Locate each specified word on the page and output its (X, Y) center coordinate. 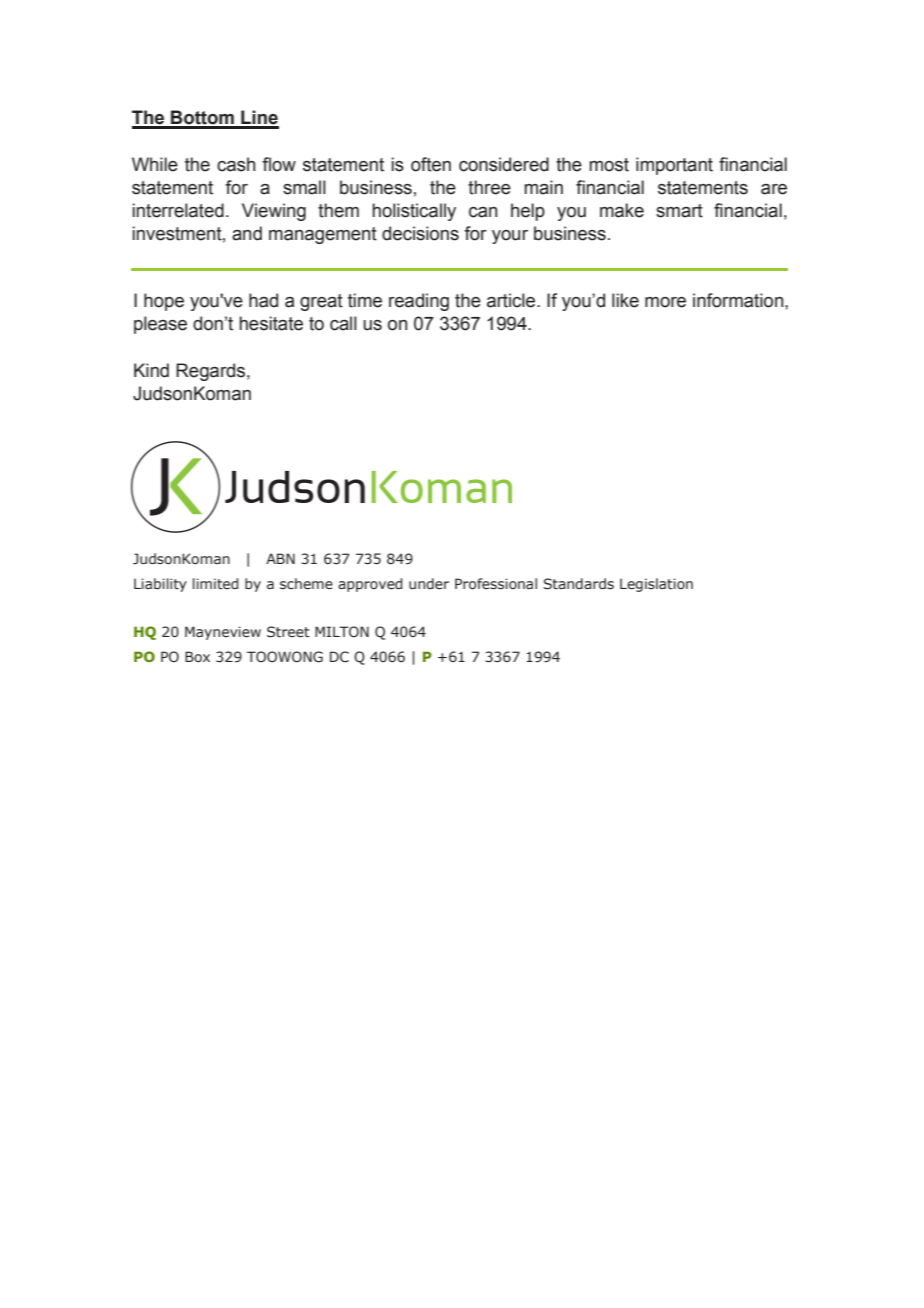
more (665, 302)
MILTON (342, 631)
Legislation (656, 585)
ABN (280, 558)
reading (419, 302)
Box (197, 656)
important (674, 166)
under (429, 583)
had (263, 300)
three (489, 187)
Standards (579, 584)
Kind (151, 370)
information (739, 300)
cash (236, 164)
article (512, 300)
